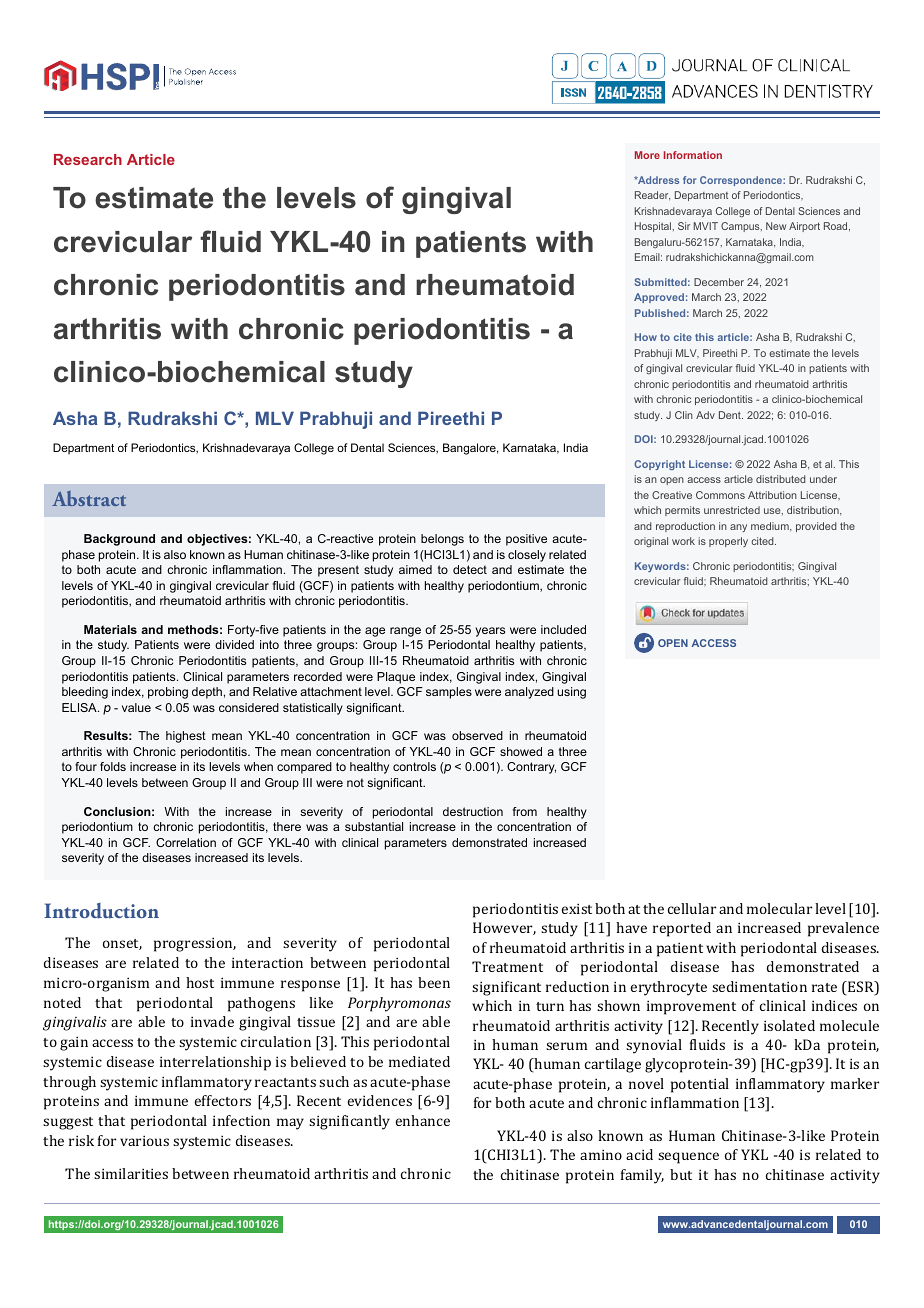 This screenshot has height=1308, width=924. What do you see at coordinates (442, 540) in the screenshot?
I see `belongs` at bounding box center [442, 540].
